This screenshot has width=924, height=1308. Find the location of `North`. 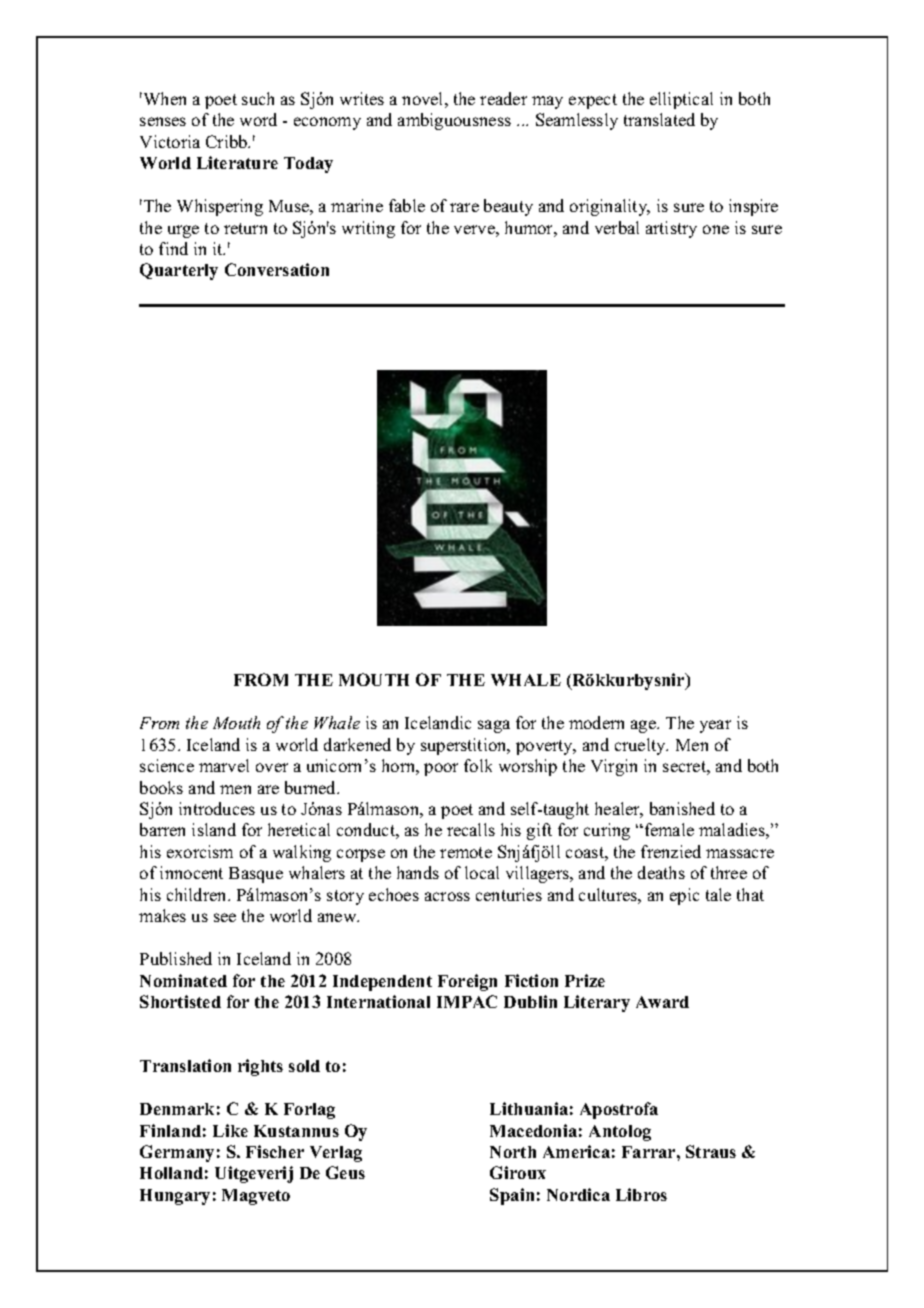

North is located at coordinates (513, 1152).
